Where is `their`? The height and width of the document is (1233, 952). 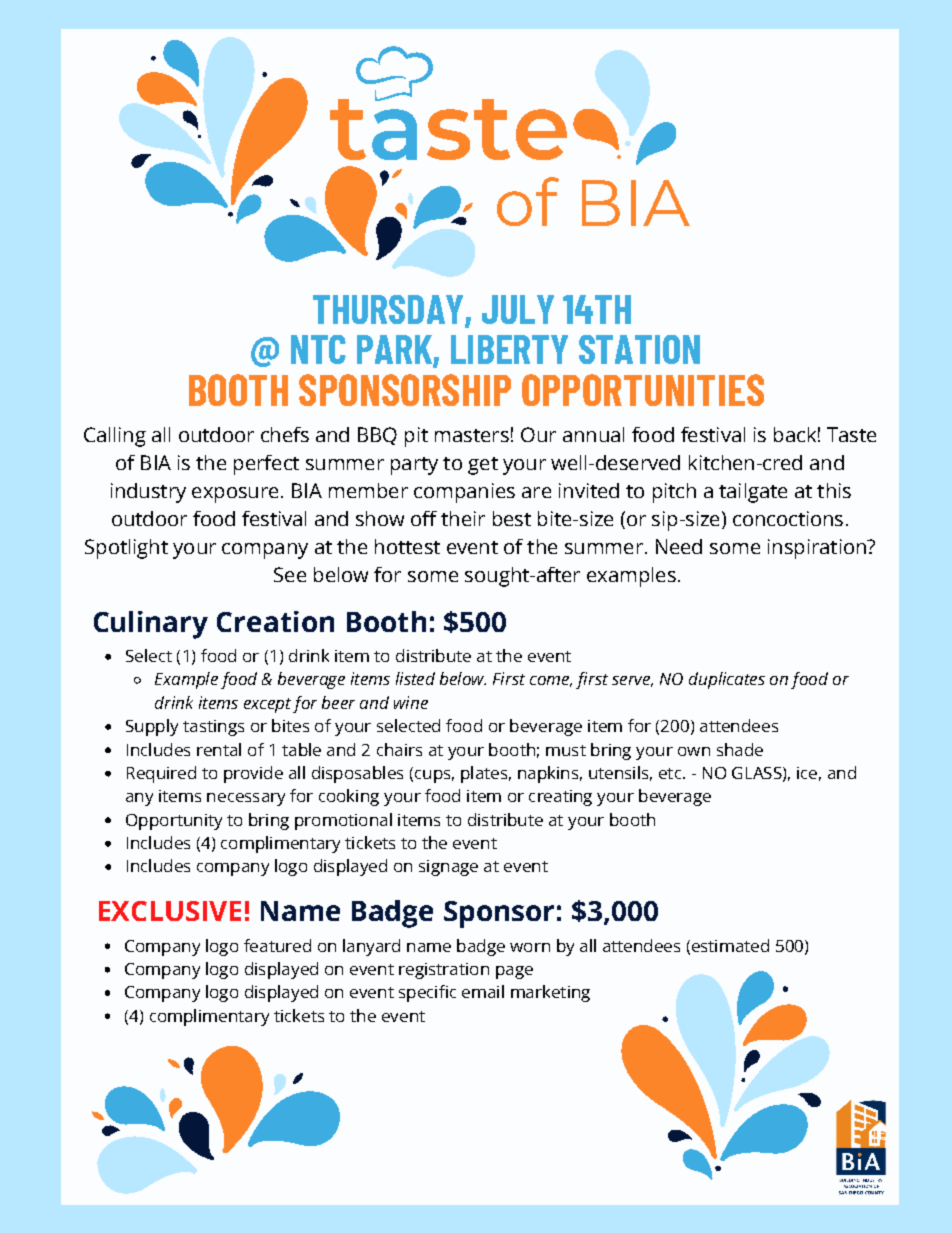 their is located at coordinates (463, 518).
